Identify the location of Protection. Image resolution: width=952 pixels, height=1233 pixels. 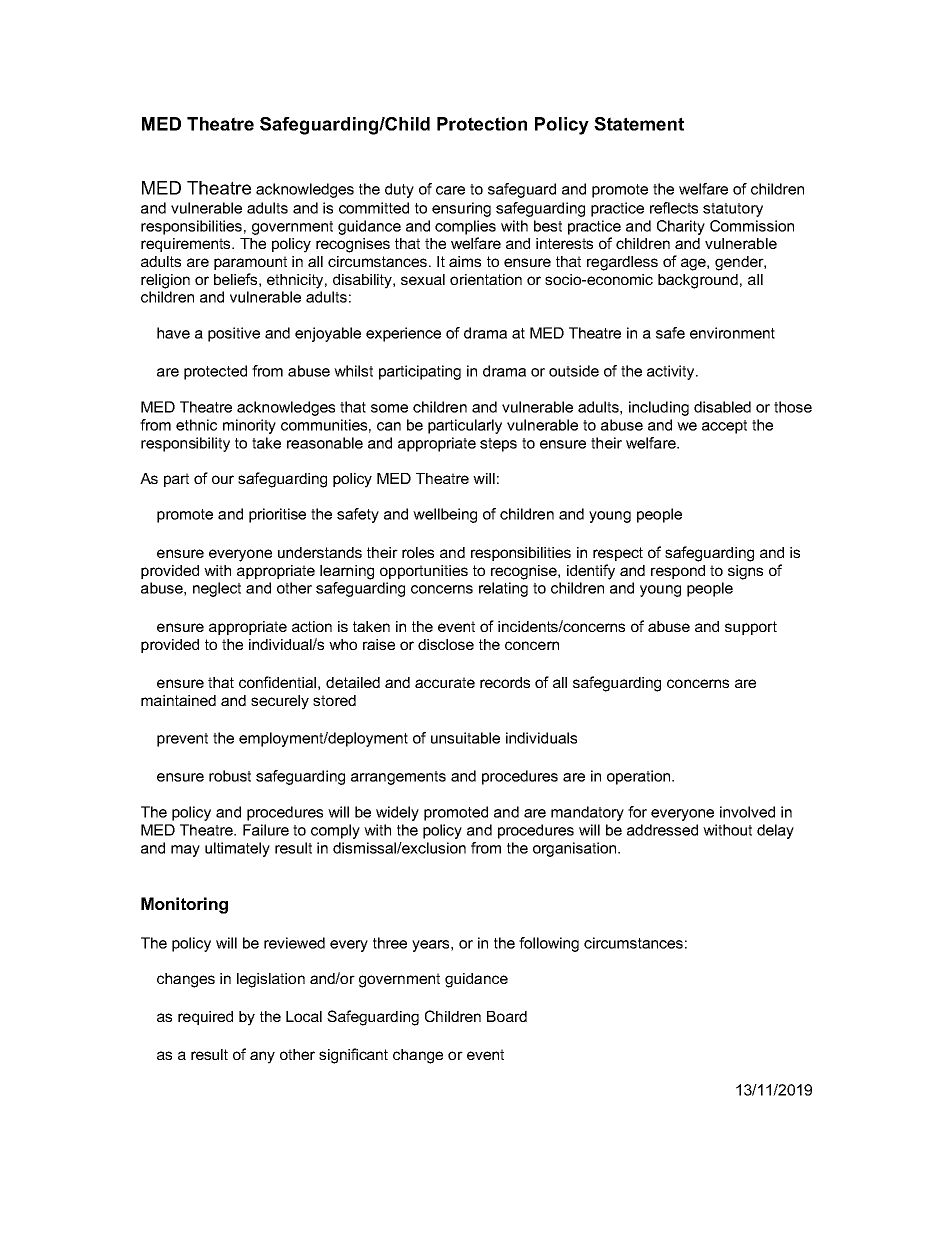
(482, 124).
